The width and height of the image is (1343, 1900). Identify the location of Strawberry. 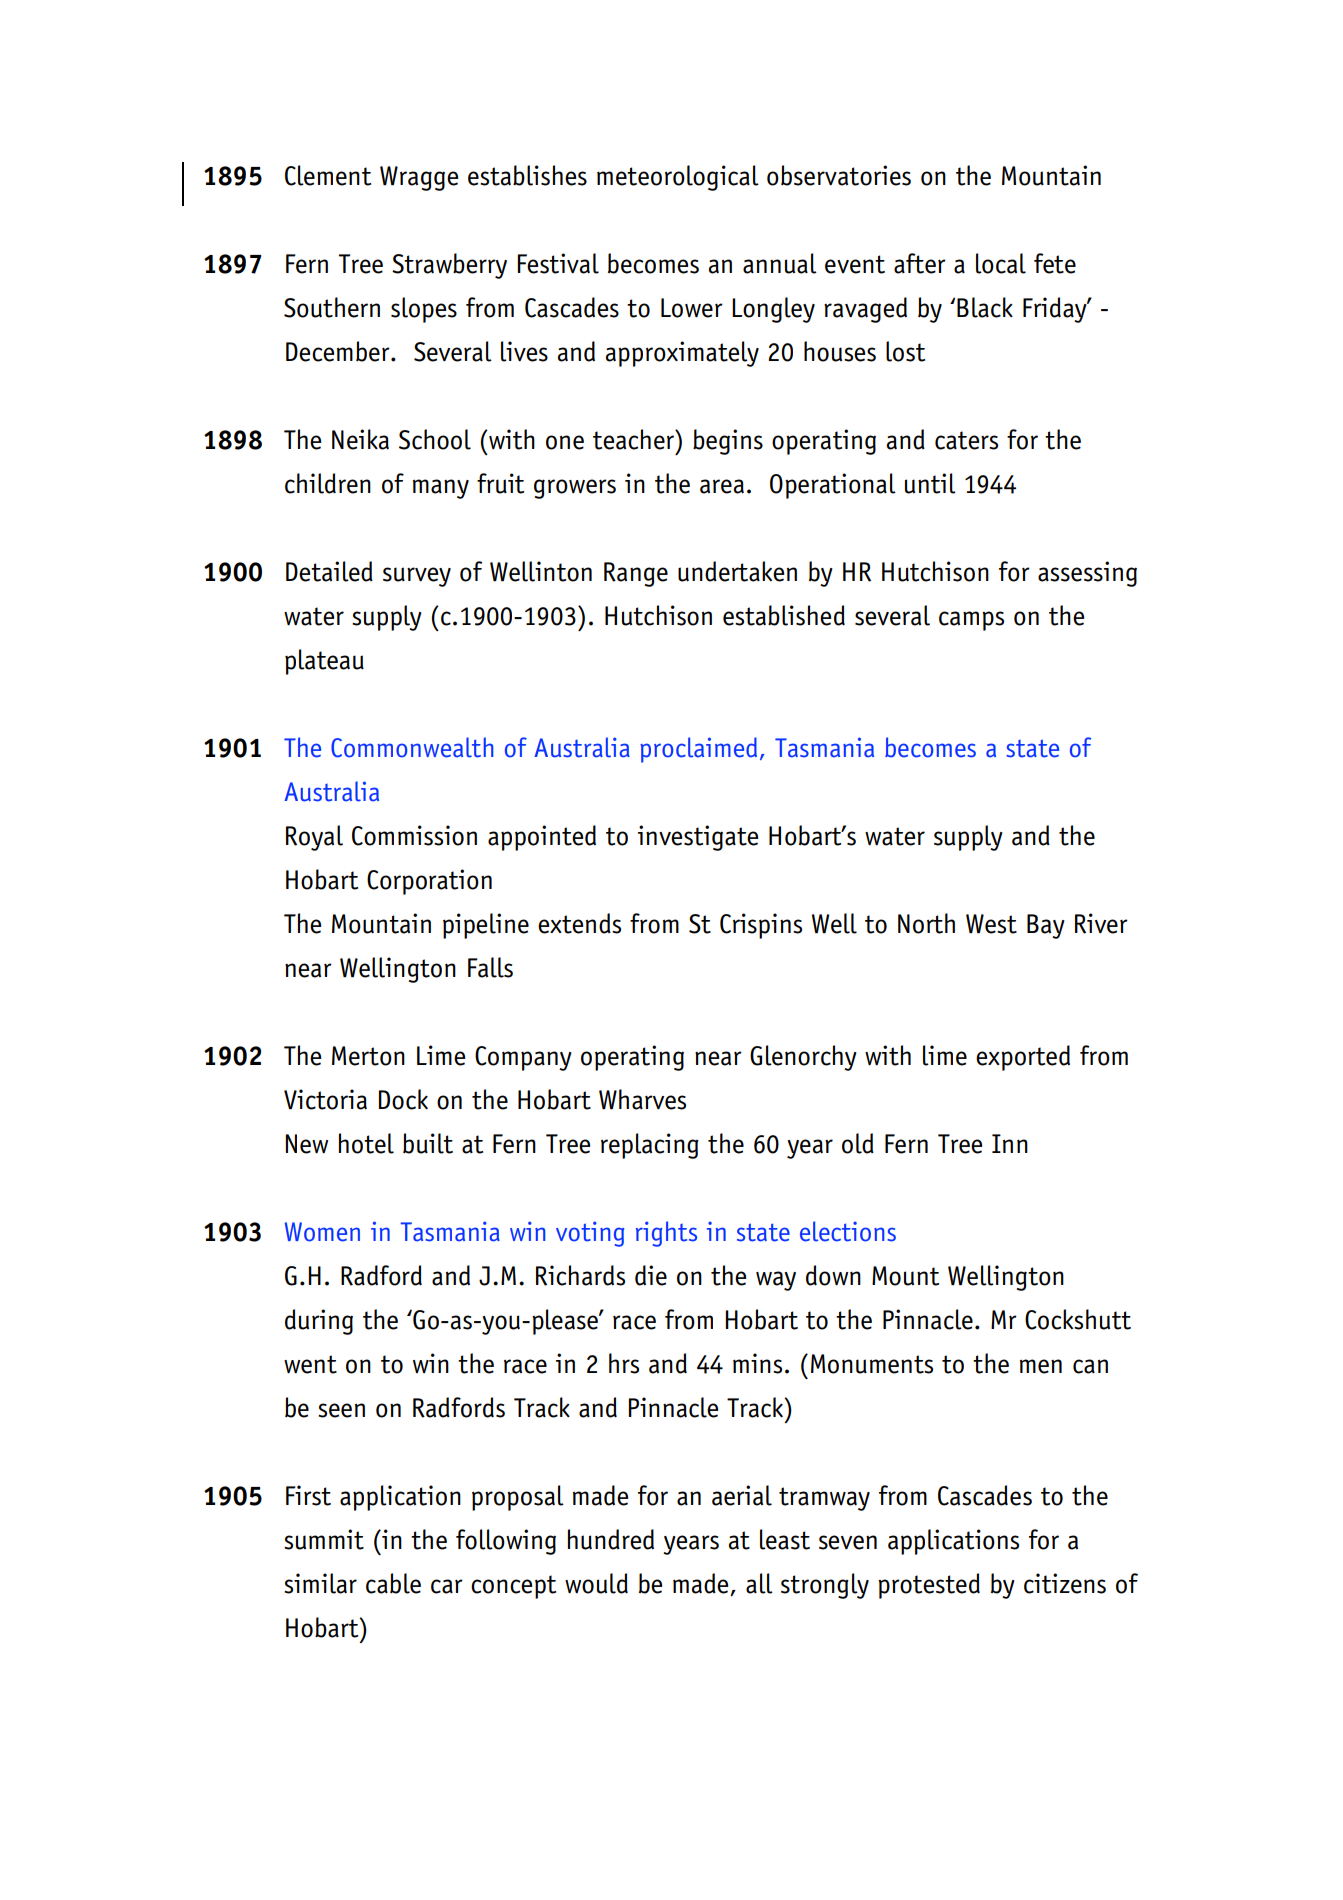
(449, 266).
